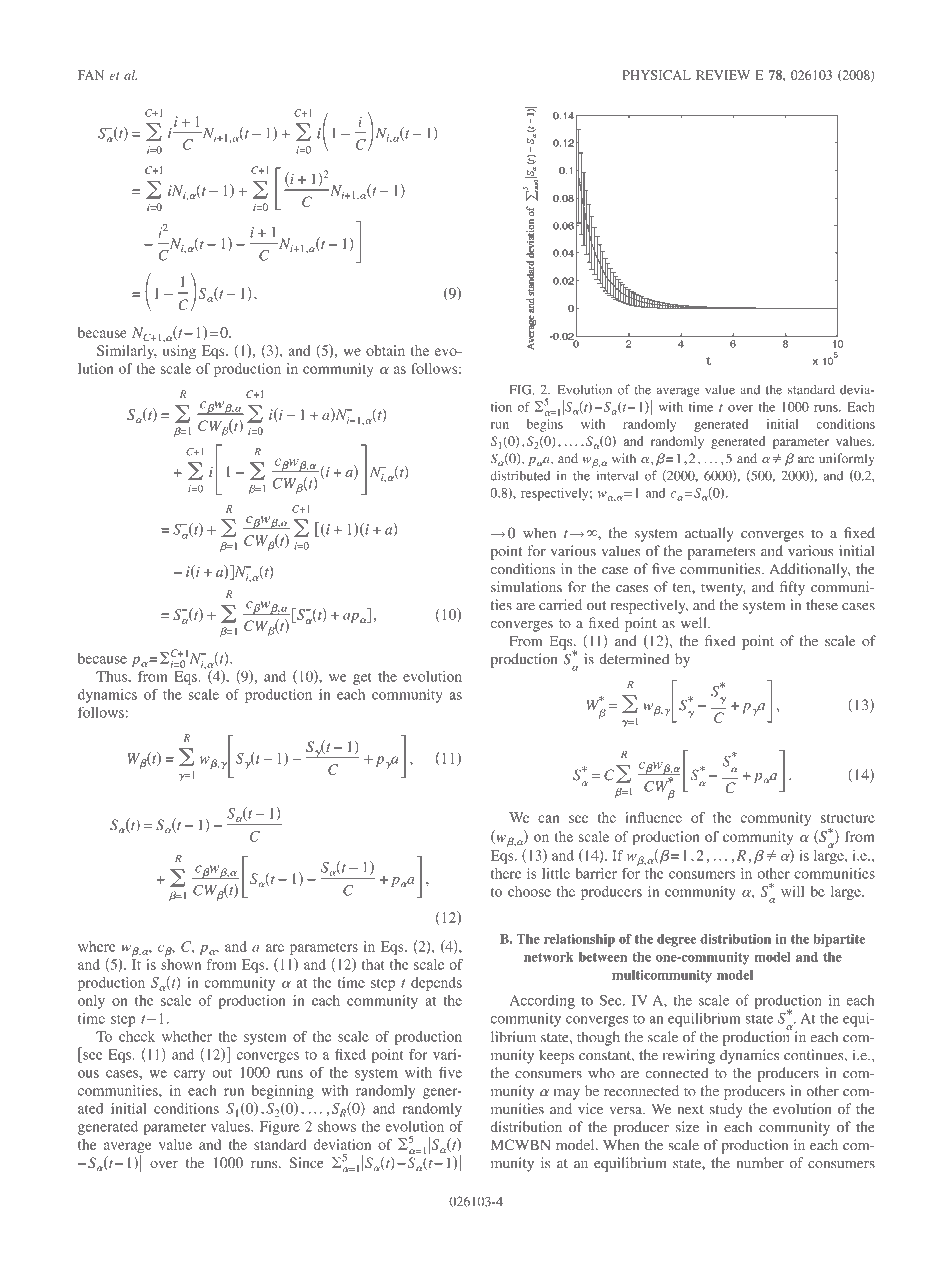 The image size is (952, 1270). I want to click on FAN, so click(91, 75).
